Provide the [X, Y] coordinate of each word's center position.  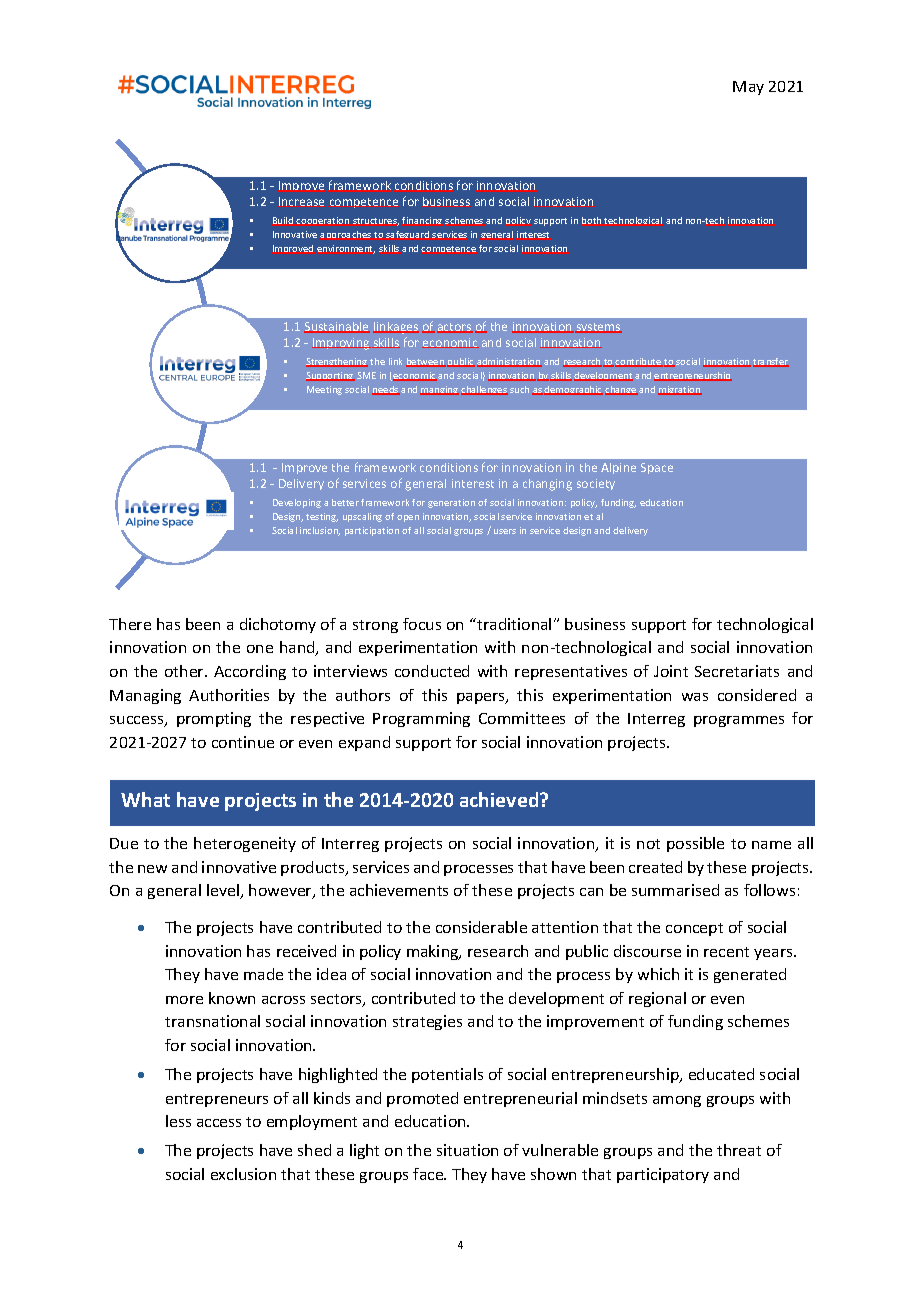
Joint [671, 671]
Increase [301, 201]
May [748, 88]
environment [346, 249]
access [219, 1123]
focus [422, 624]
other [185, 671]
